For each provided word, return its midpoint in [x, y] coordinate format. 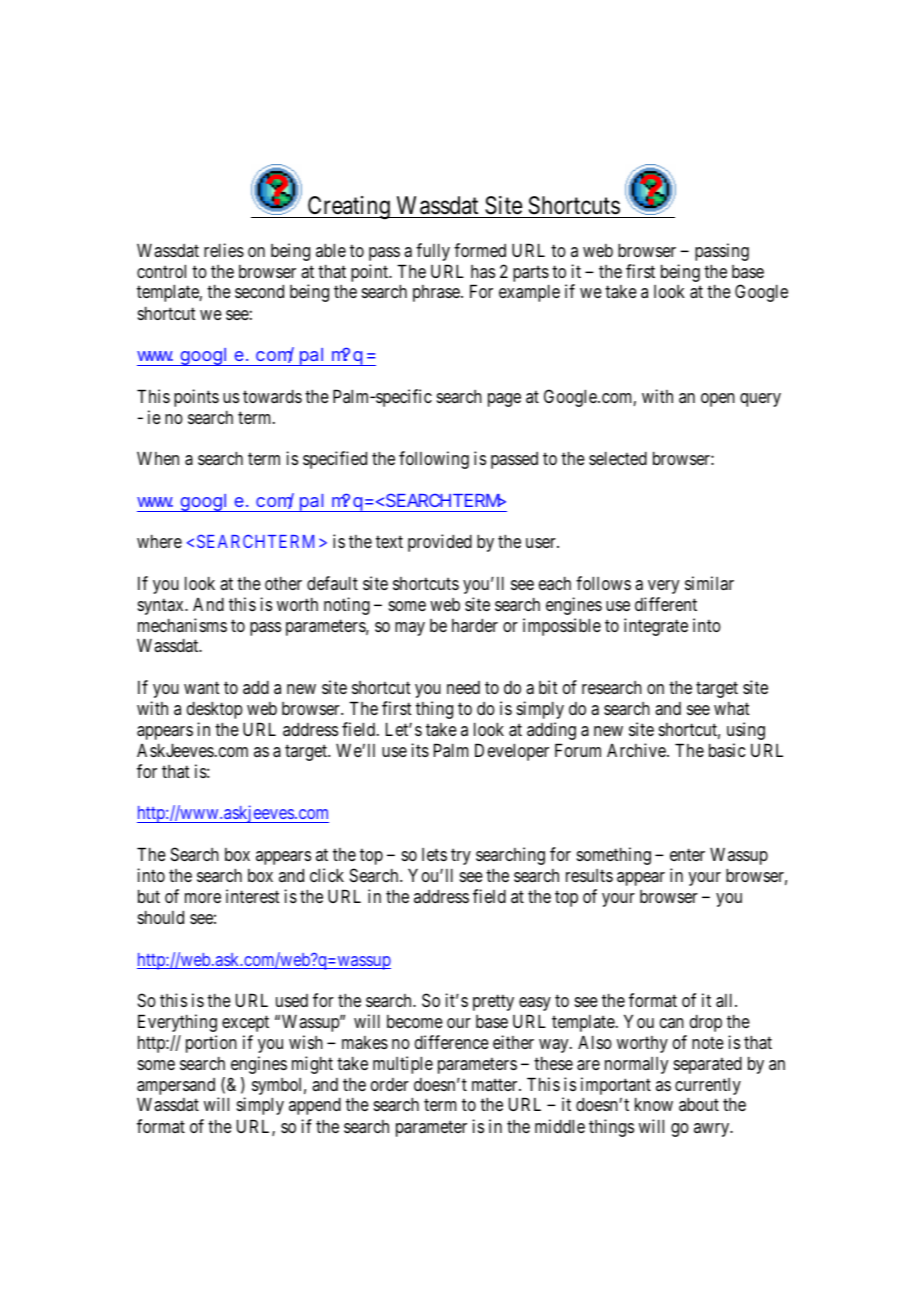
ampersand [176, 1088]
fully [433, 252]
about [699, 1104]
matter [496, 1085]
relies [224, 250]
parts [531, 275]
